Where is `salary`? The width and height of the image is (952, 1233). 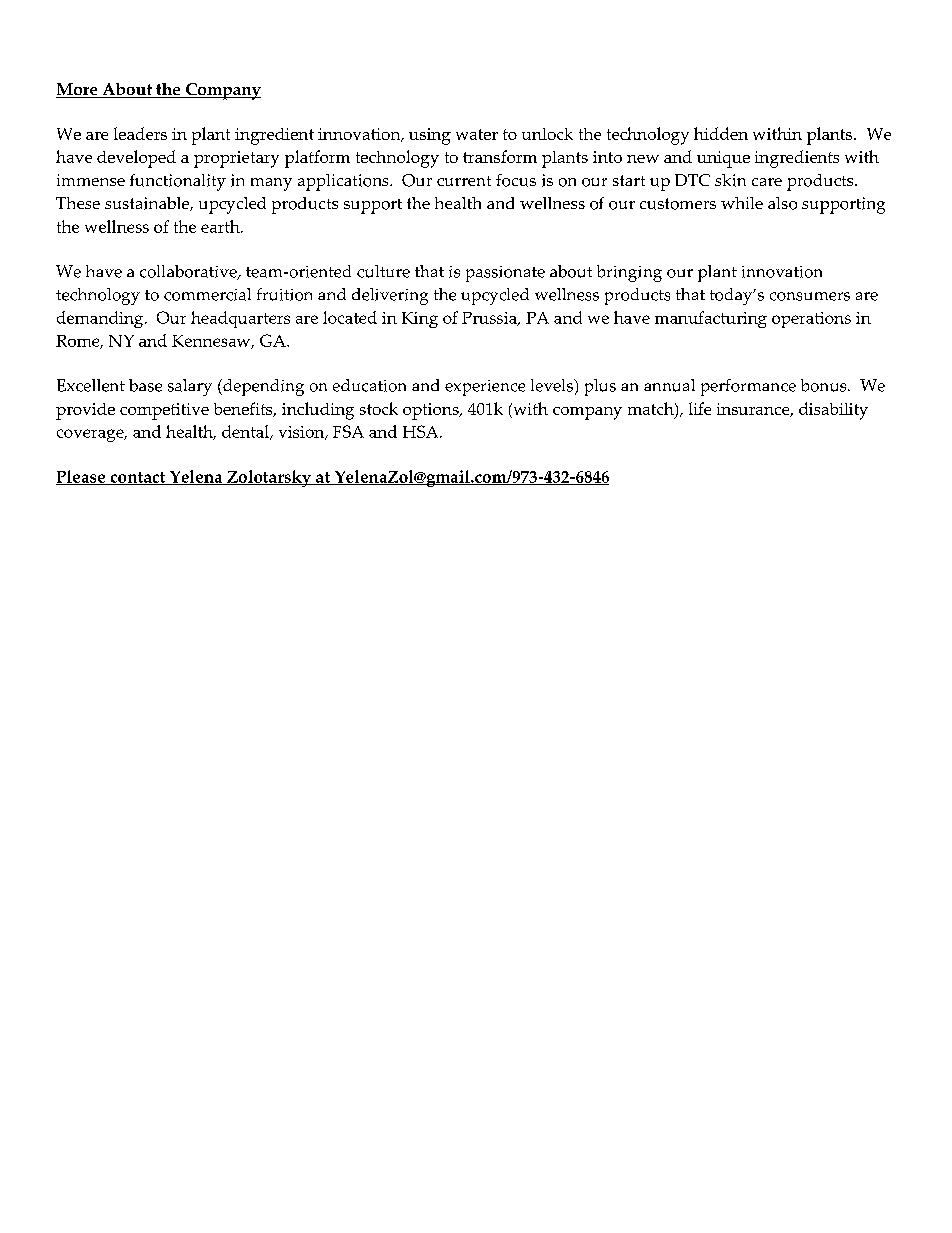
salary is located at coordinates (190, 387).
